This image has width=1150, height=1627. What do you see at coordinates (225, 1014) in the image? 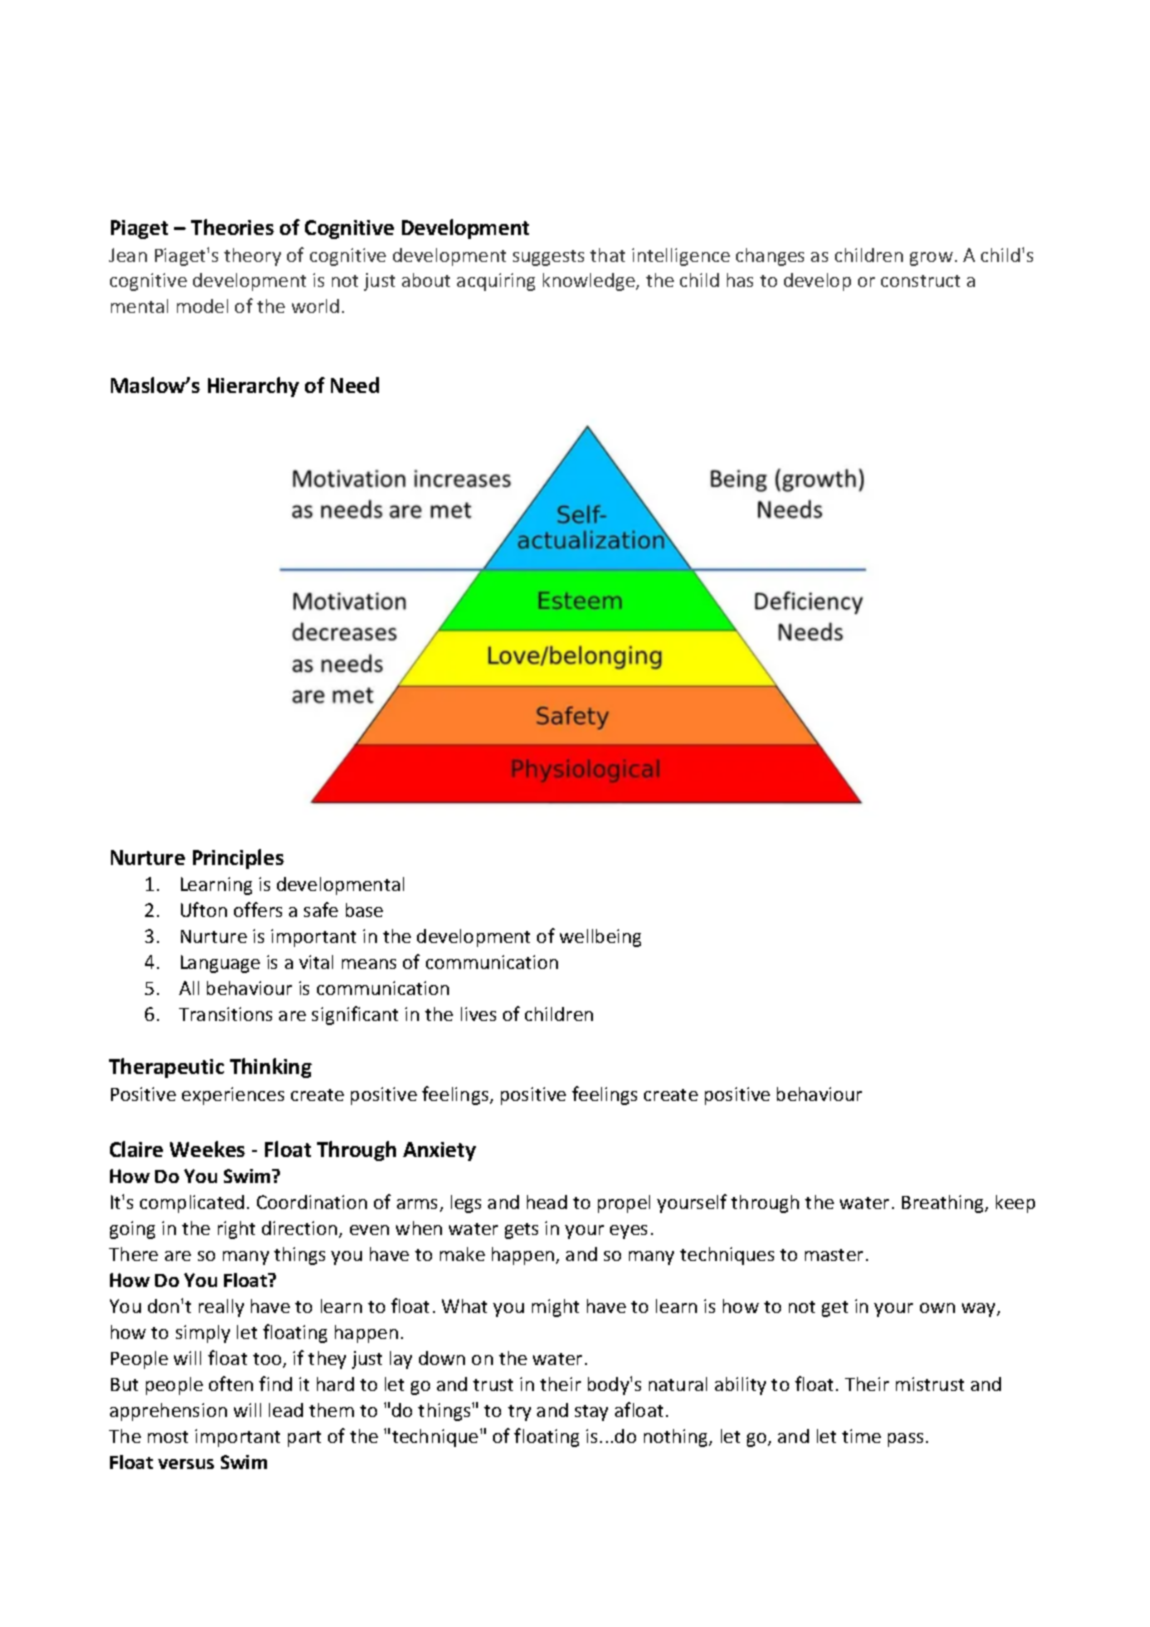
I see `Transitions` at bounding box center [225, 1014].
